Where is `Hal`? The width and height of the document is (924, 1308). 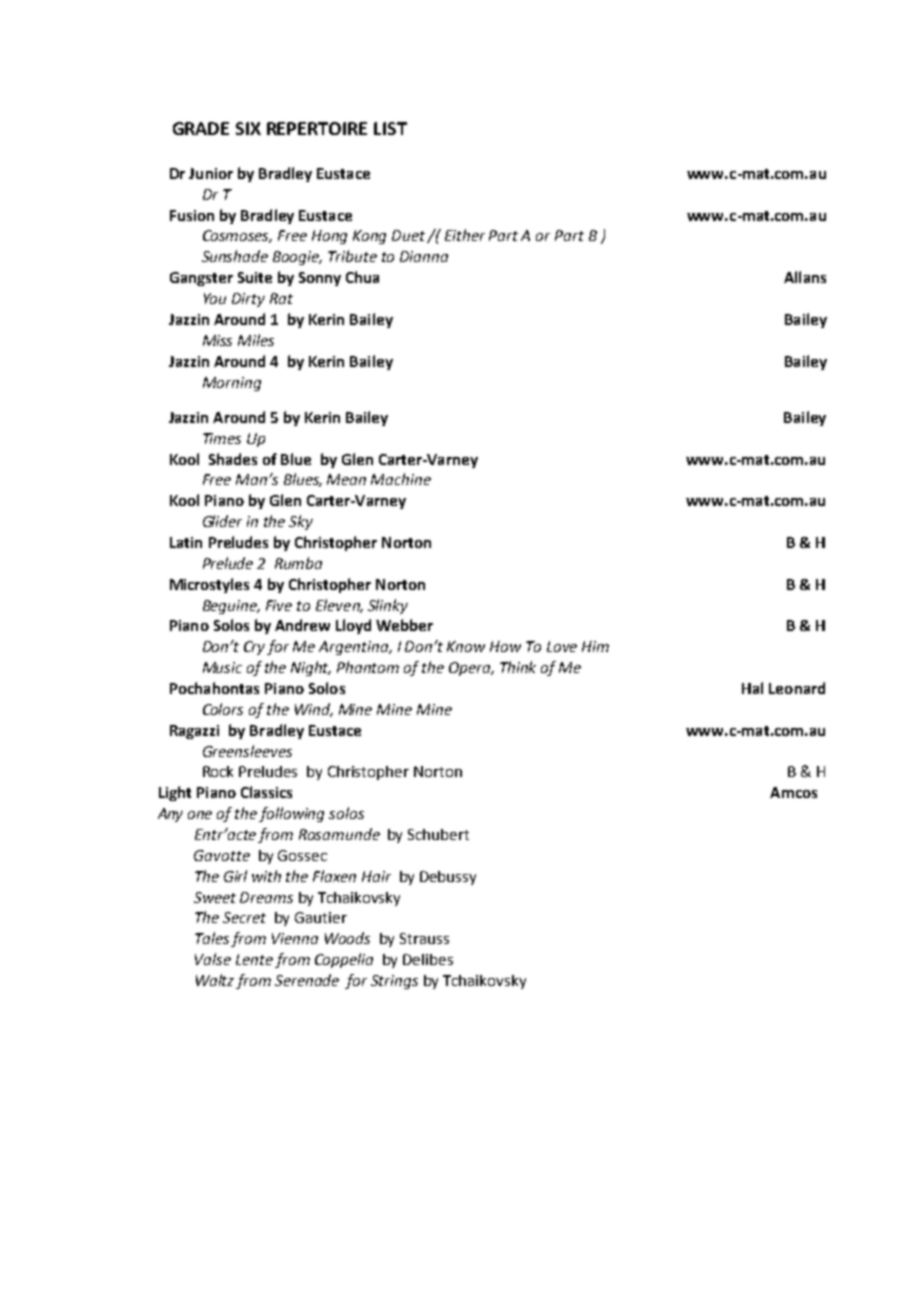 Hal is located at coordinates (752, 688).
